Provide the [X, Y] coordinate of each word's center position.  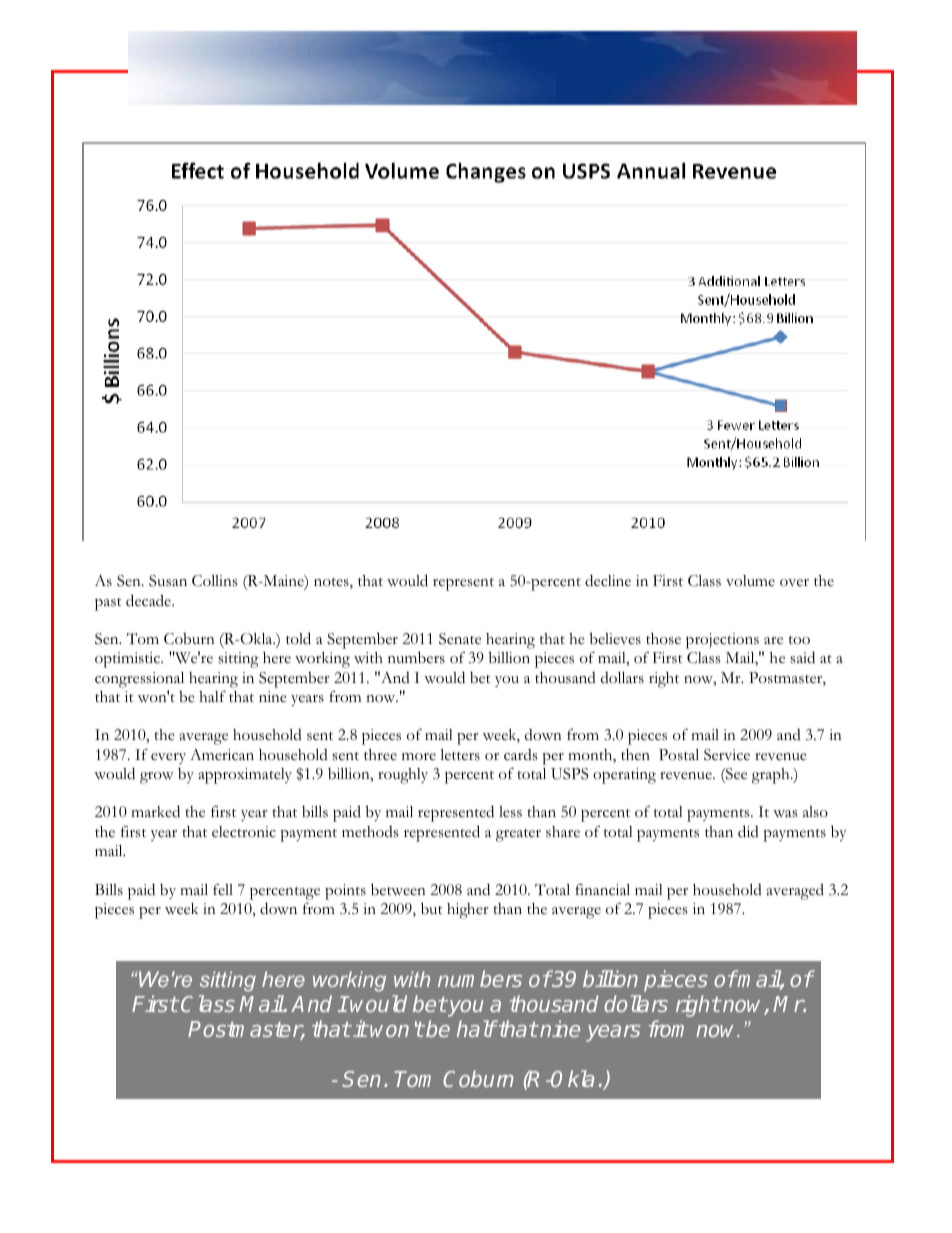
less [510, 812]
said [802, 657]
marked [155, 811]
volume [750, 581]
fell [223, 889]
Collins [215, 581]
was [785, 814]
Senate [460, 639]
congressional [139, 680]
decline [608, 580]
